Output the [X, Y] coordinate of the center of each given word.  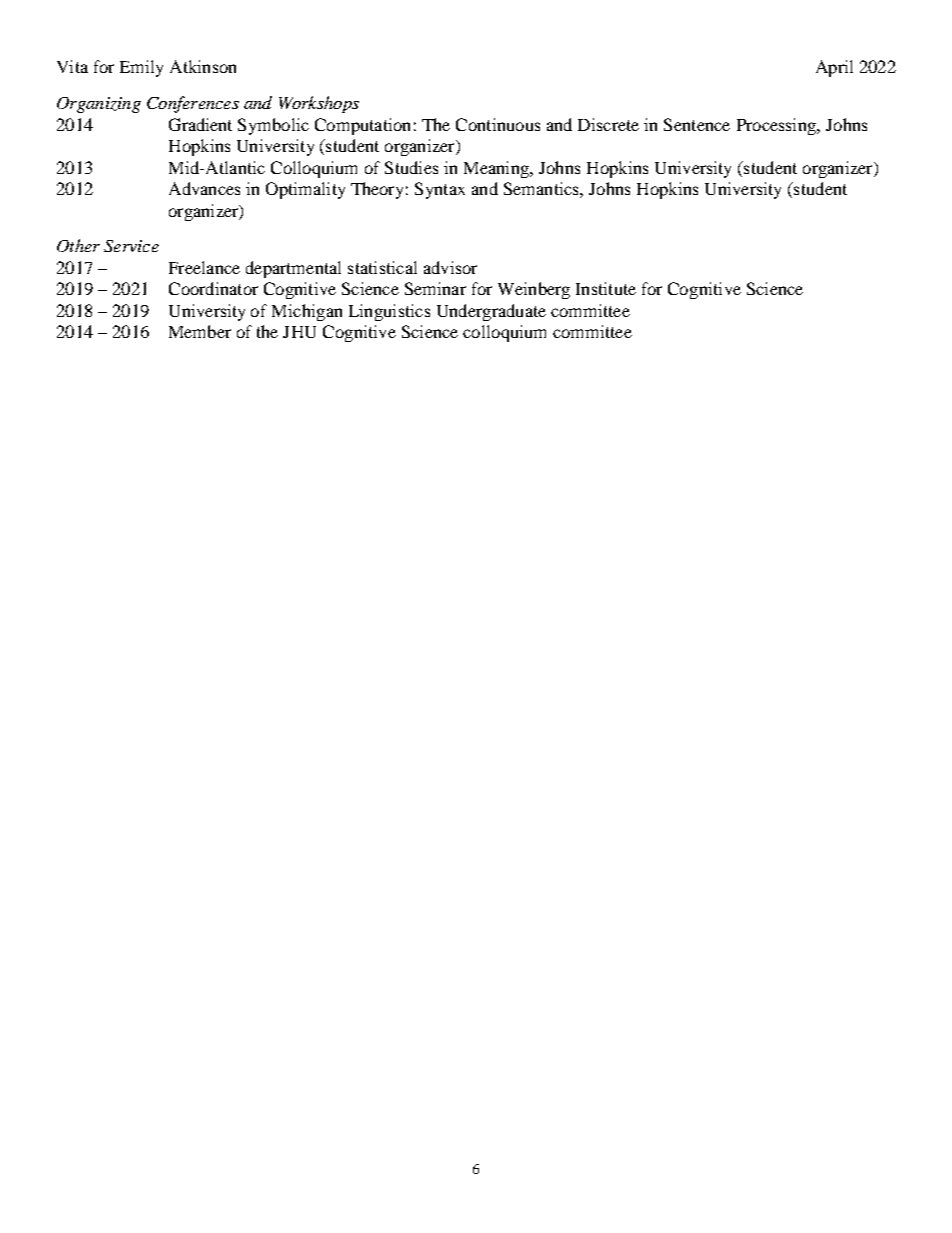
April [834, 68]
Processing [777, 126]
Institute [606, 288]
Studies [411, 167]
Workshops [319, 104]
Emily [141, 68]
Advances [204, 188]
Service [131, 246]
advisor [450, 267]
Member [200, 331]
